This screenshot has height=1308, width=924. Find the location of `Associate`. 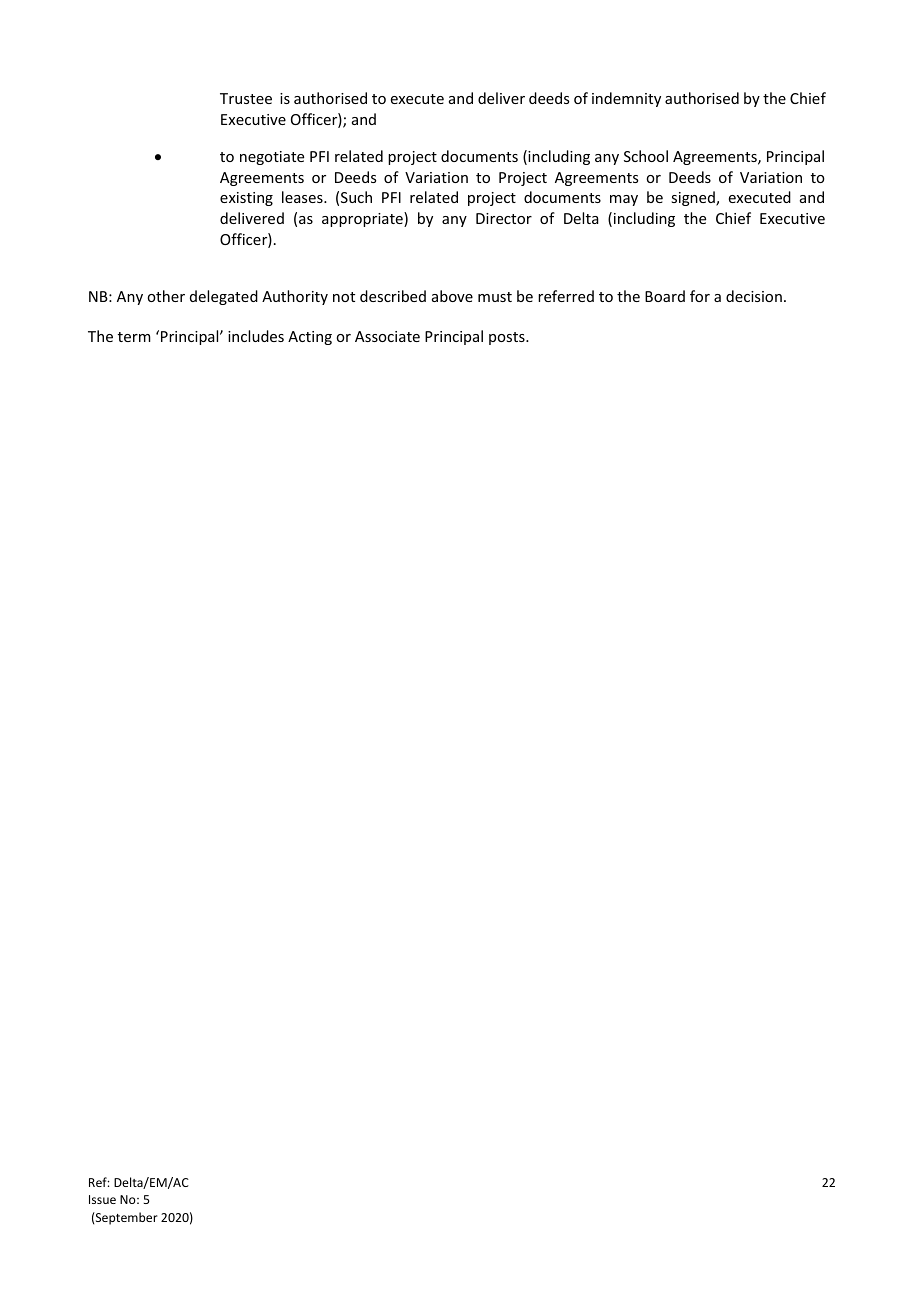

Associate is located at coordinates (387, 336).
